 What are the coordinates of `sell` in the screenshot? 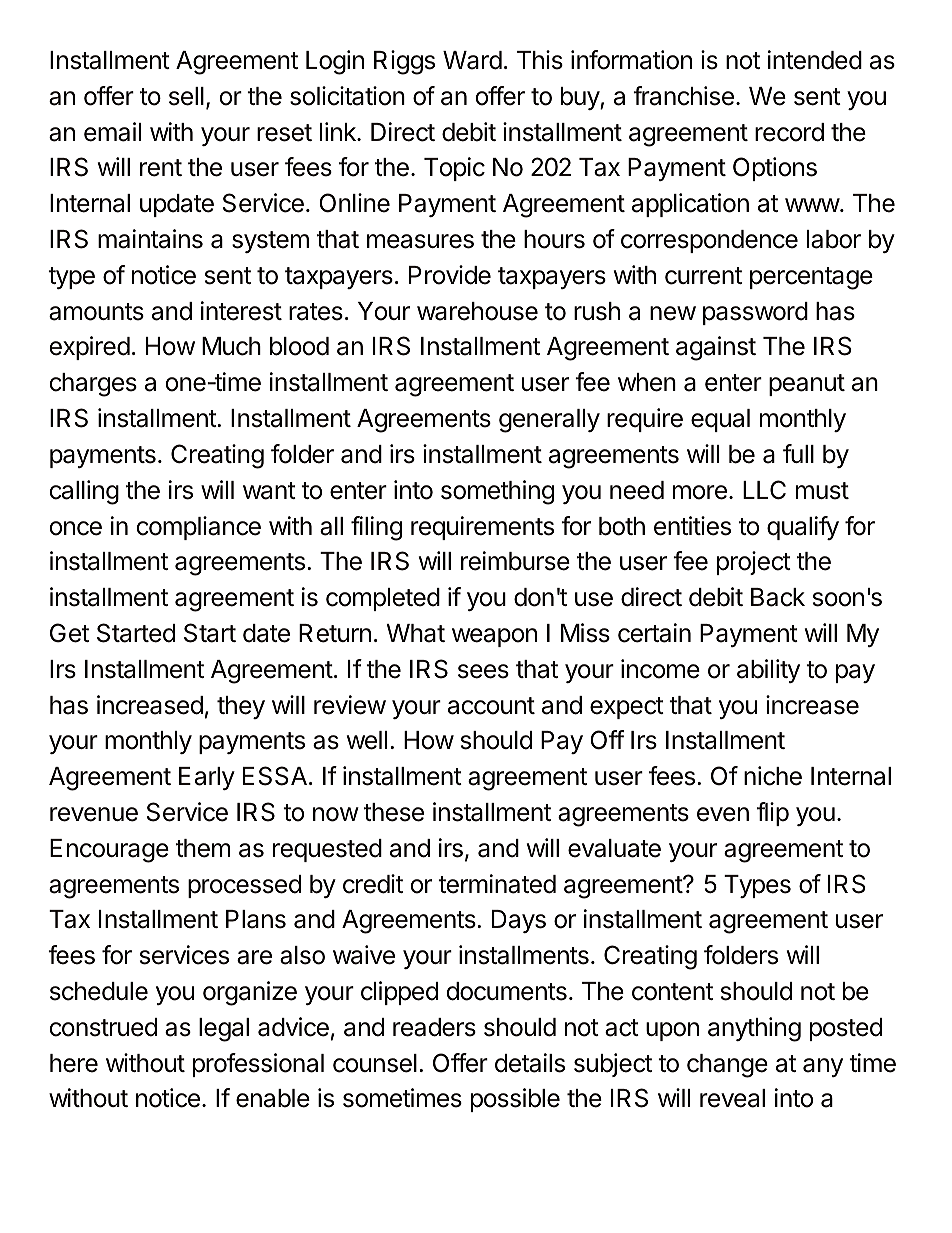 It's located at (186, 96).
